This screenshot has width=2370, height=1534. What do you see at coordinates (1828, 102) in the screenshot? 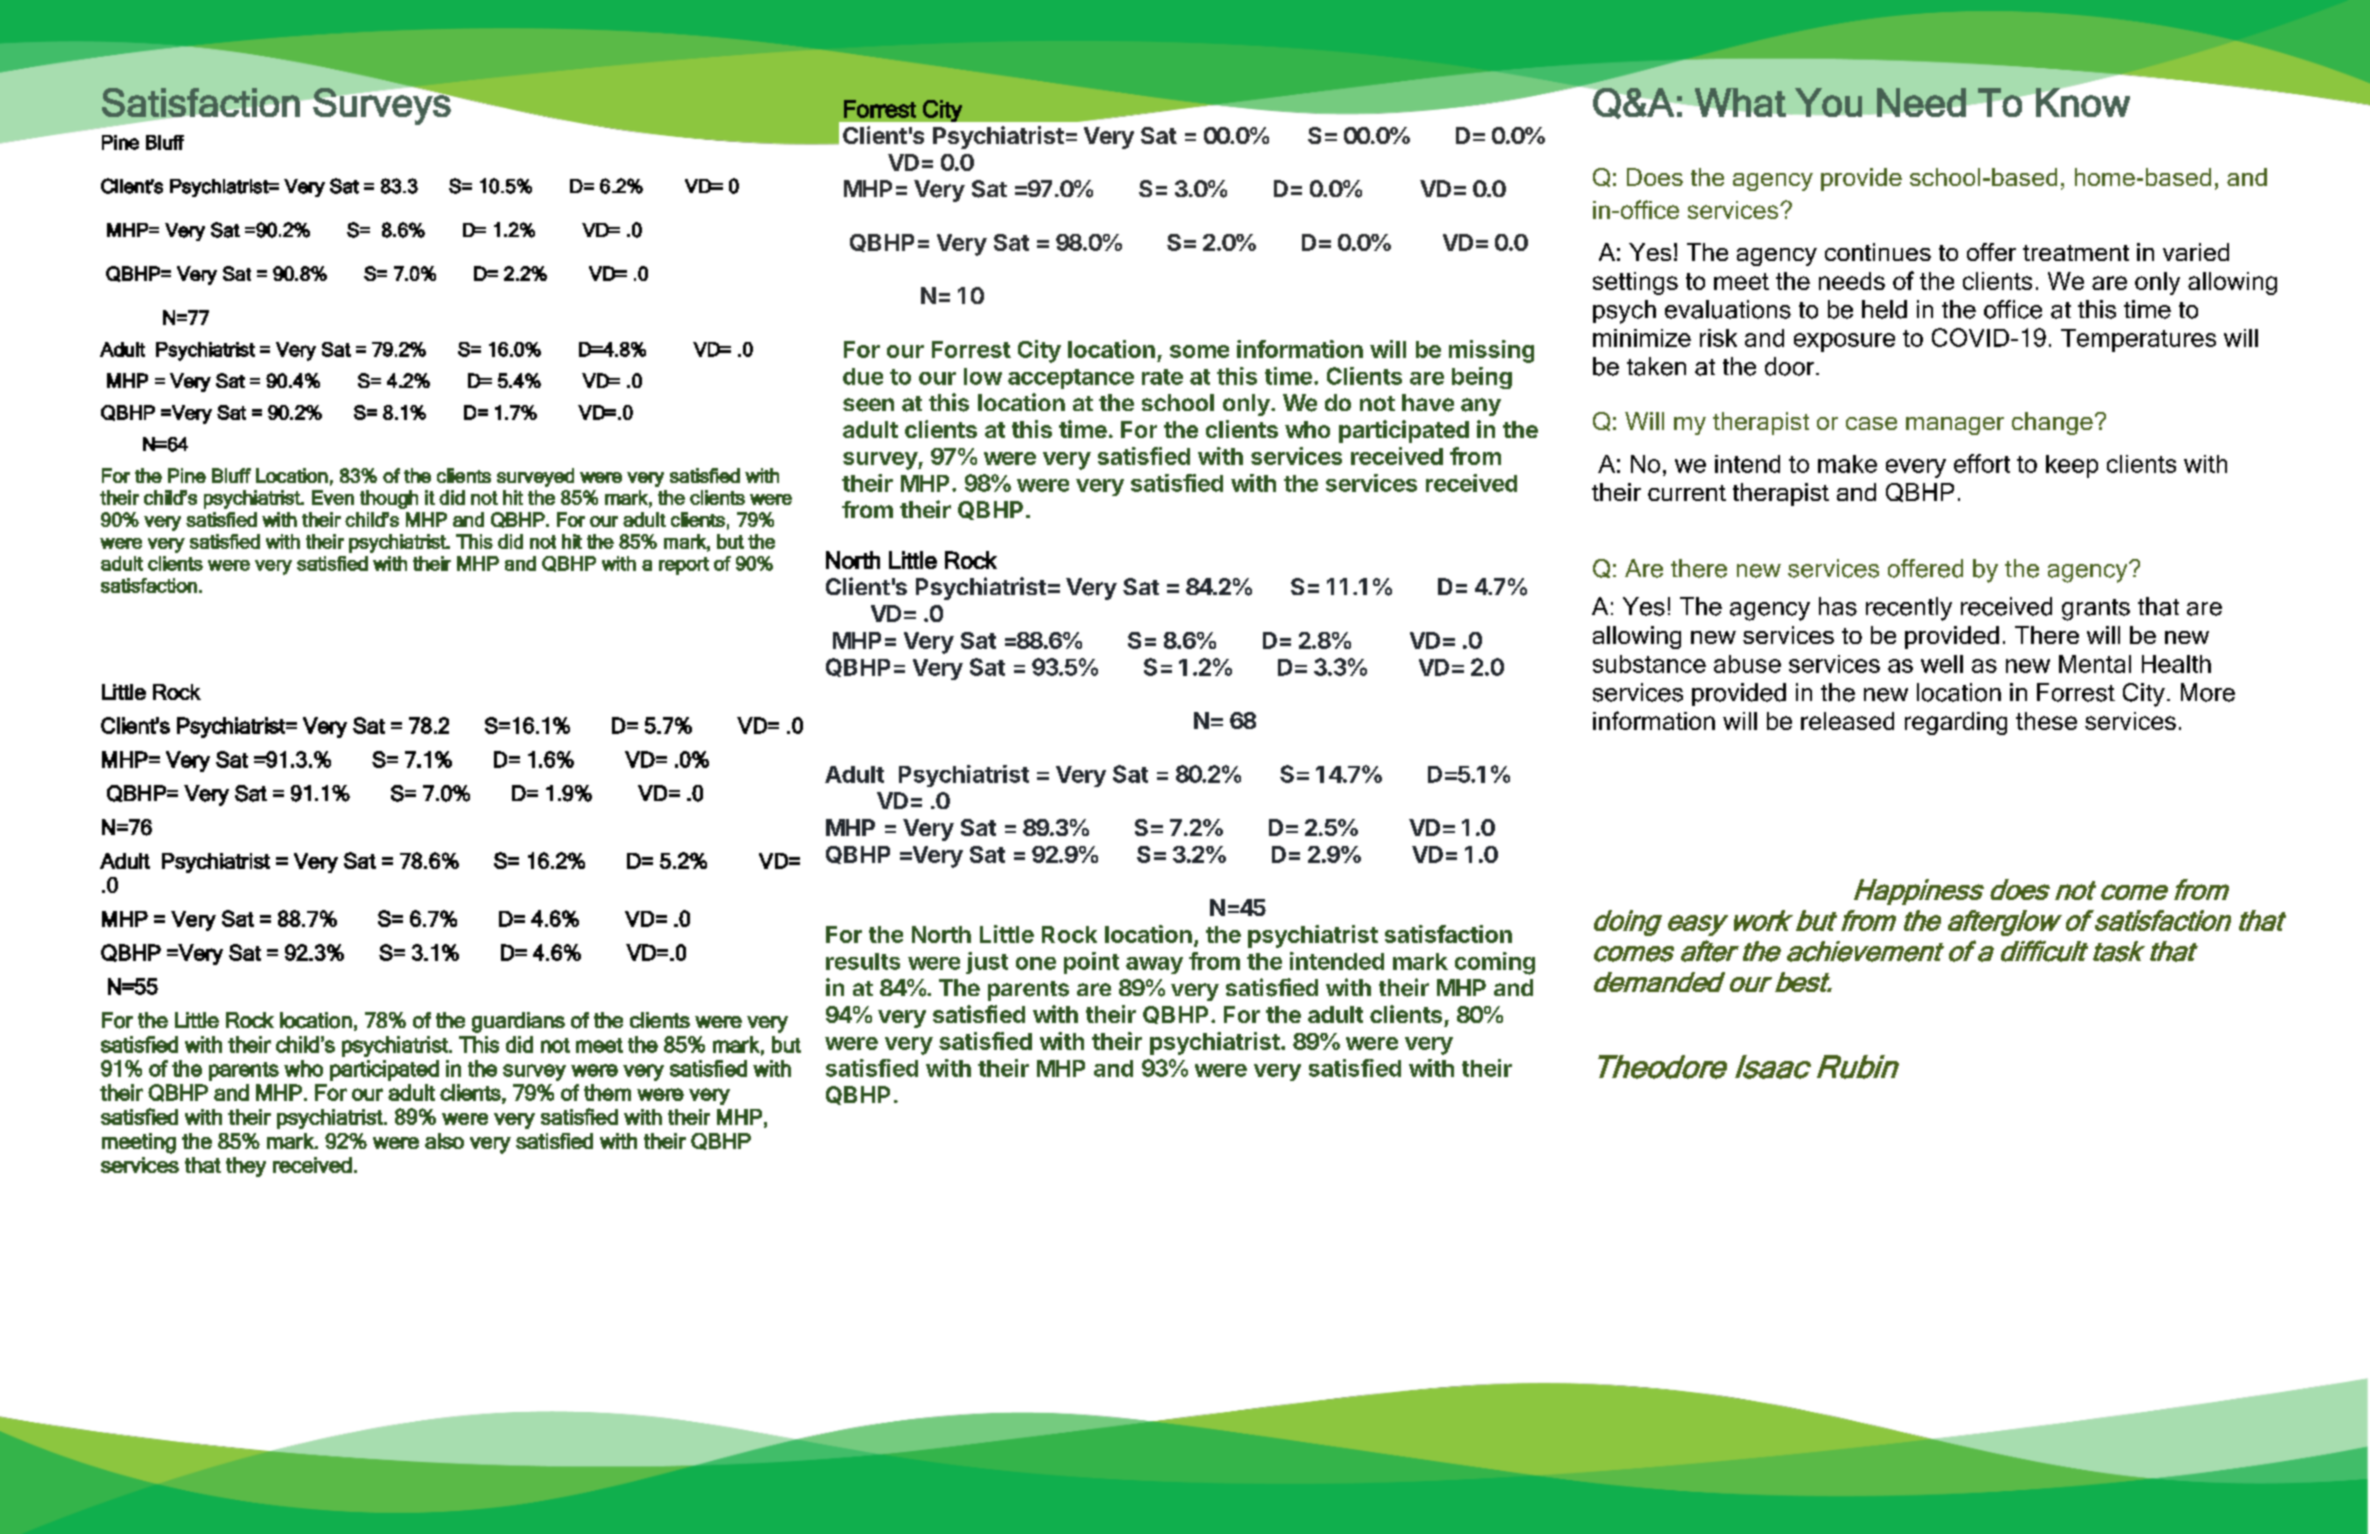
I see `You` at bounding box center [1828, 102].
